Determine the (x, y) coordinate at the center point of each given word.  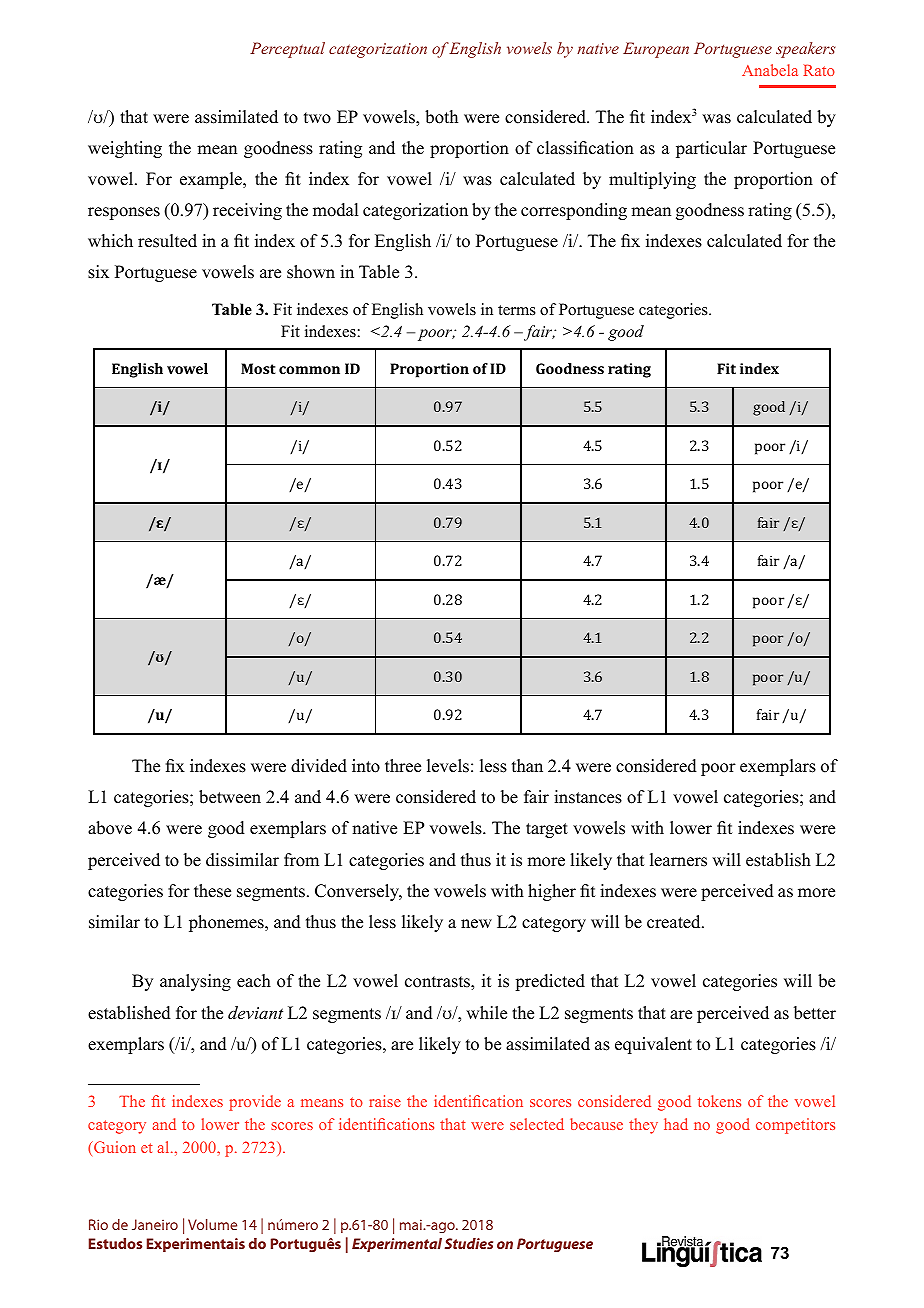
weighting (125, 149)
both (441, 117)
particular (711, 149)
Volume (212, 1224)
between (230, 797)
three (403, 766)
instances (588, 797)
